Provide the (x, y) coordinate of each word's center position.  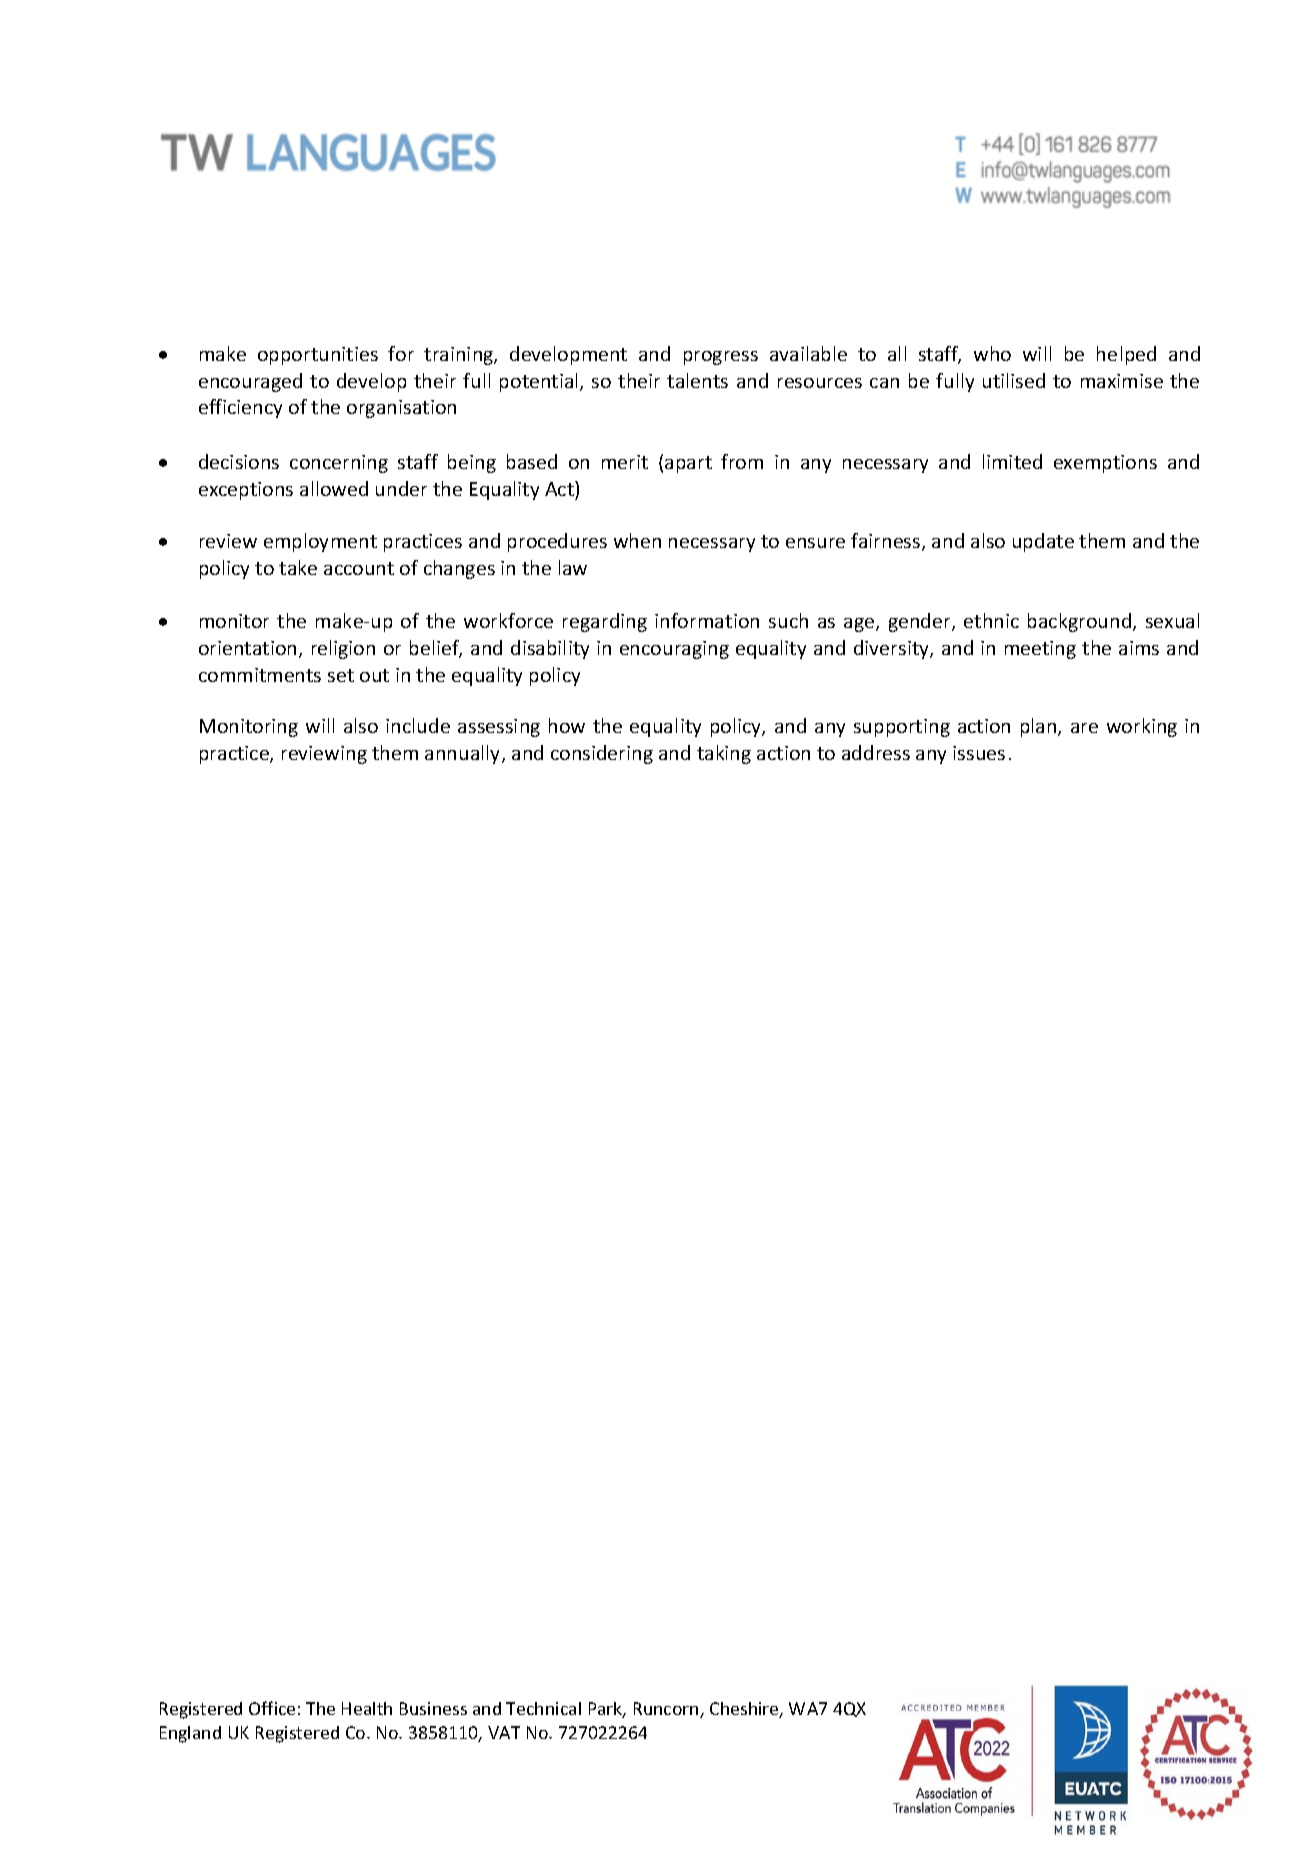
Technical (543, 1708)
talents (697, 380)
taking (724, 754)
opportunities (318, 356)
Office (272, 1708)
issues (979, 753)
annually (464, 754)
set (341, 675)
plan (1040, 727)
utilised (1014, 380)
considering (602, 754)
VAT (504, 1732)
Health (367, 1708)
